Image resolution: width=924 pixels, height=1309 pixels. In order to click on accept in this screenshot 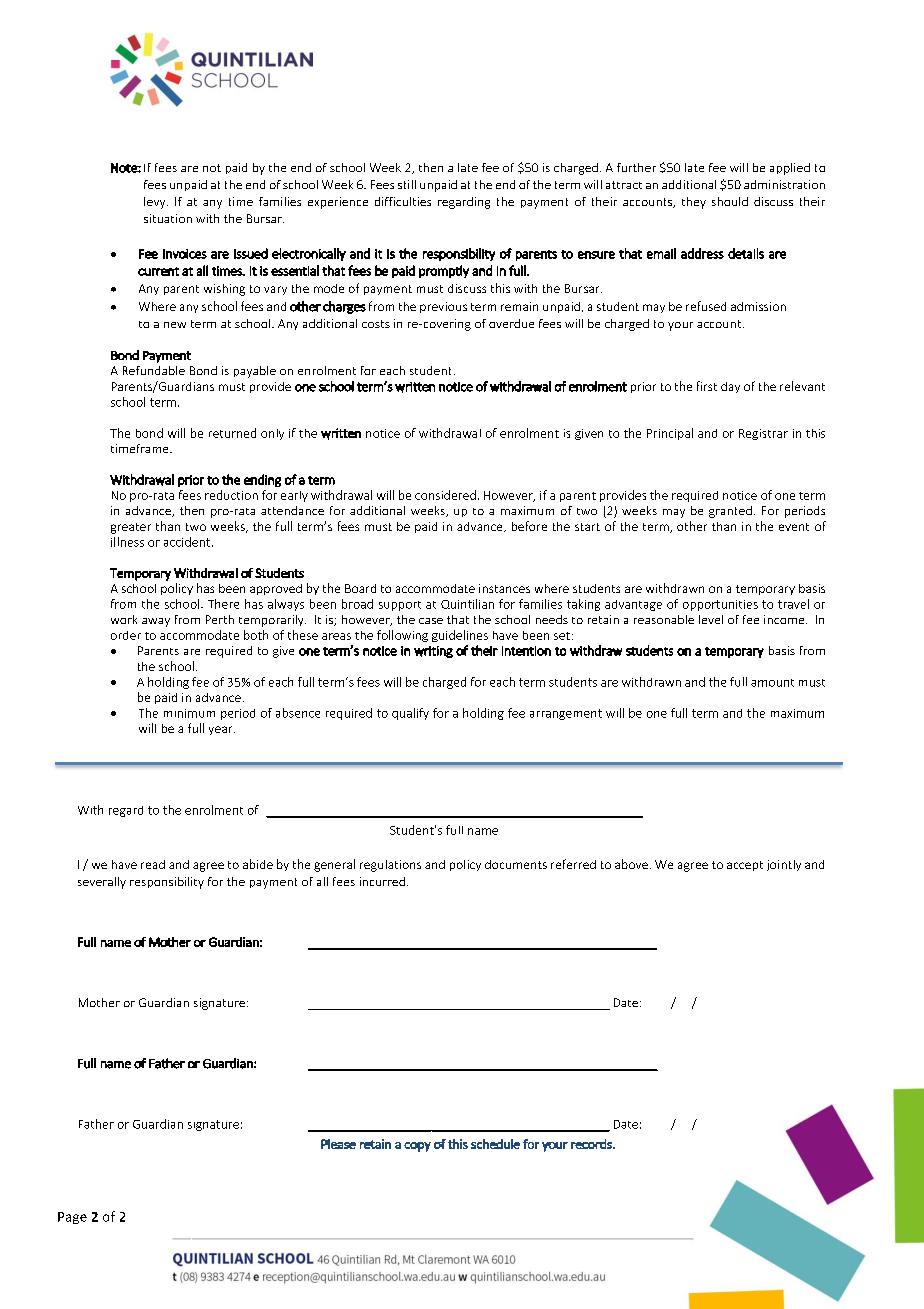, I will do `click(745, 866)`.
